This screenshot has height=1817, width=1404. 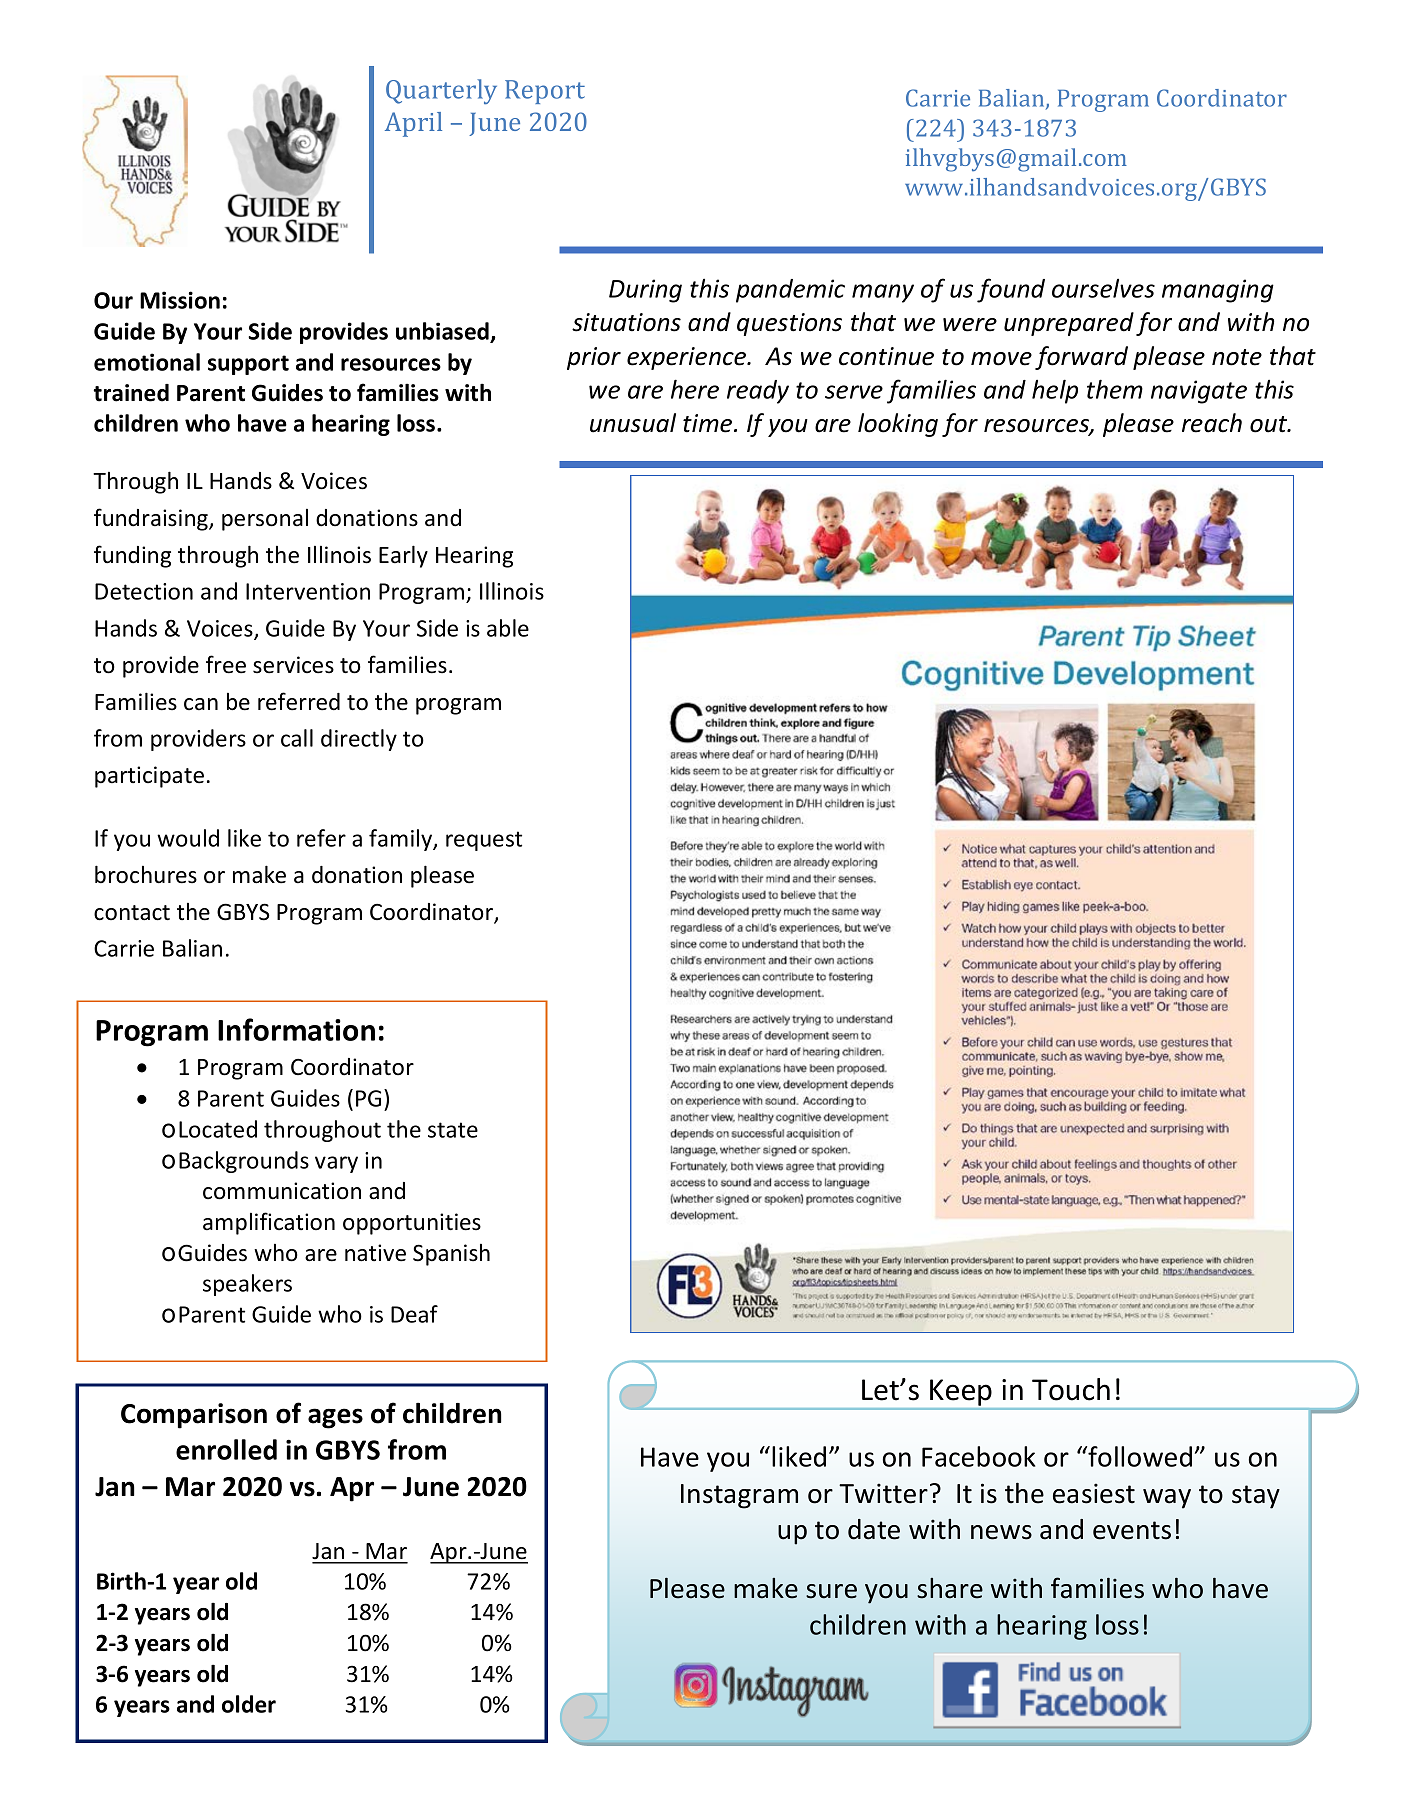 I want to click on reach, so click(x=1212, y=423).
